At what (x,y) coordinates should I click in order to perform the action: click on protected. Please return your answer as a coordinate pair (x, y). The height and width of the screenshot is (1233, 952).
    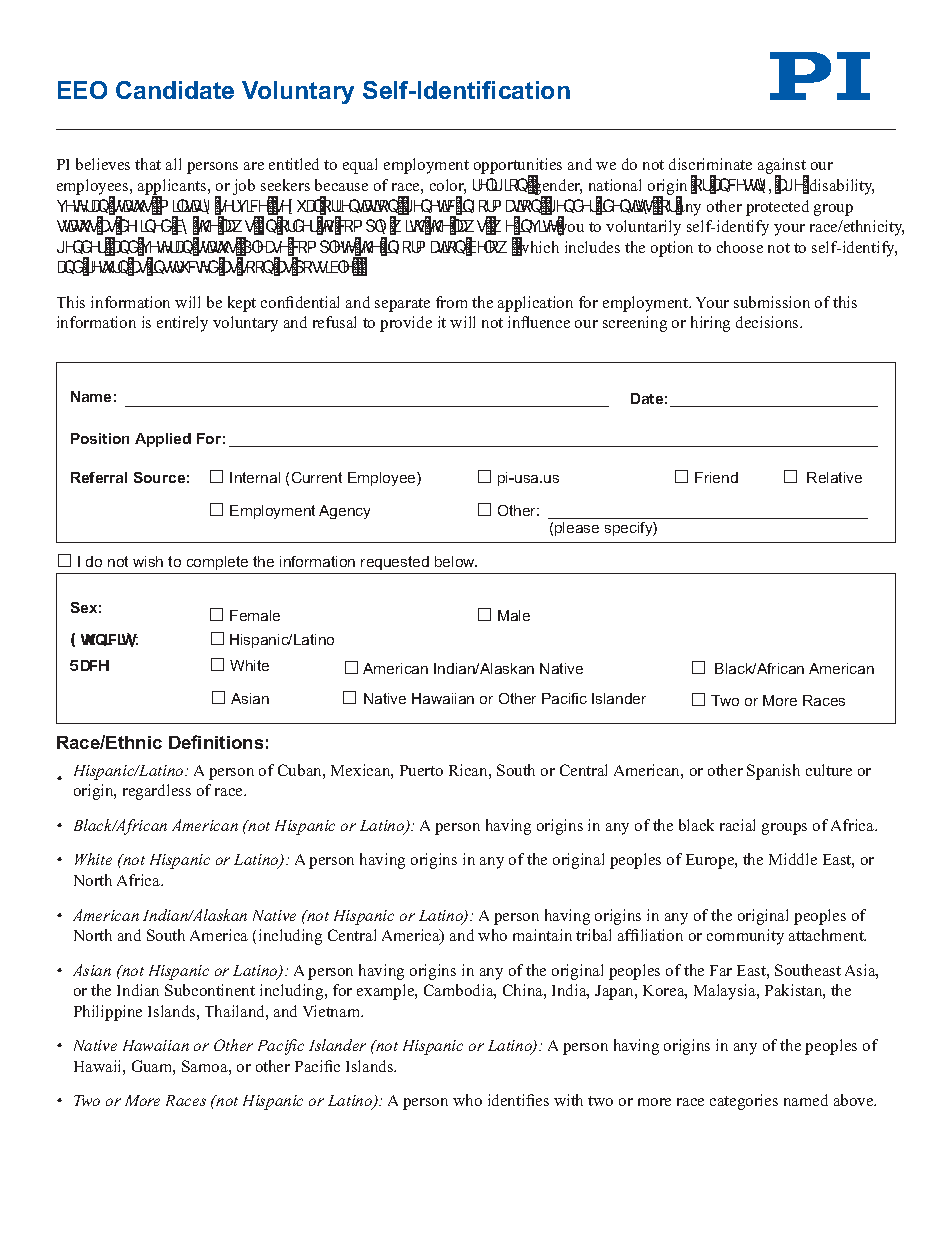
    Looking at the image, I should click on (777, 208).
